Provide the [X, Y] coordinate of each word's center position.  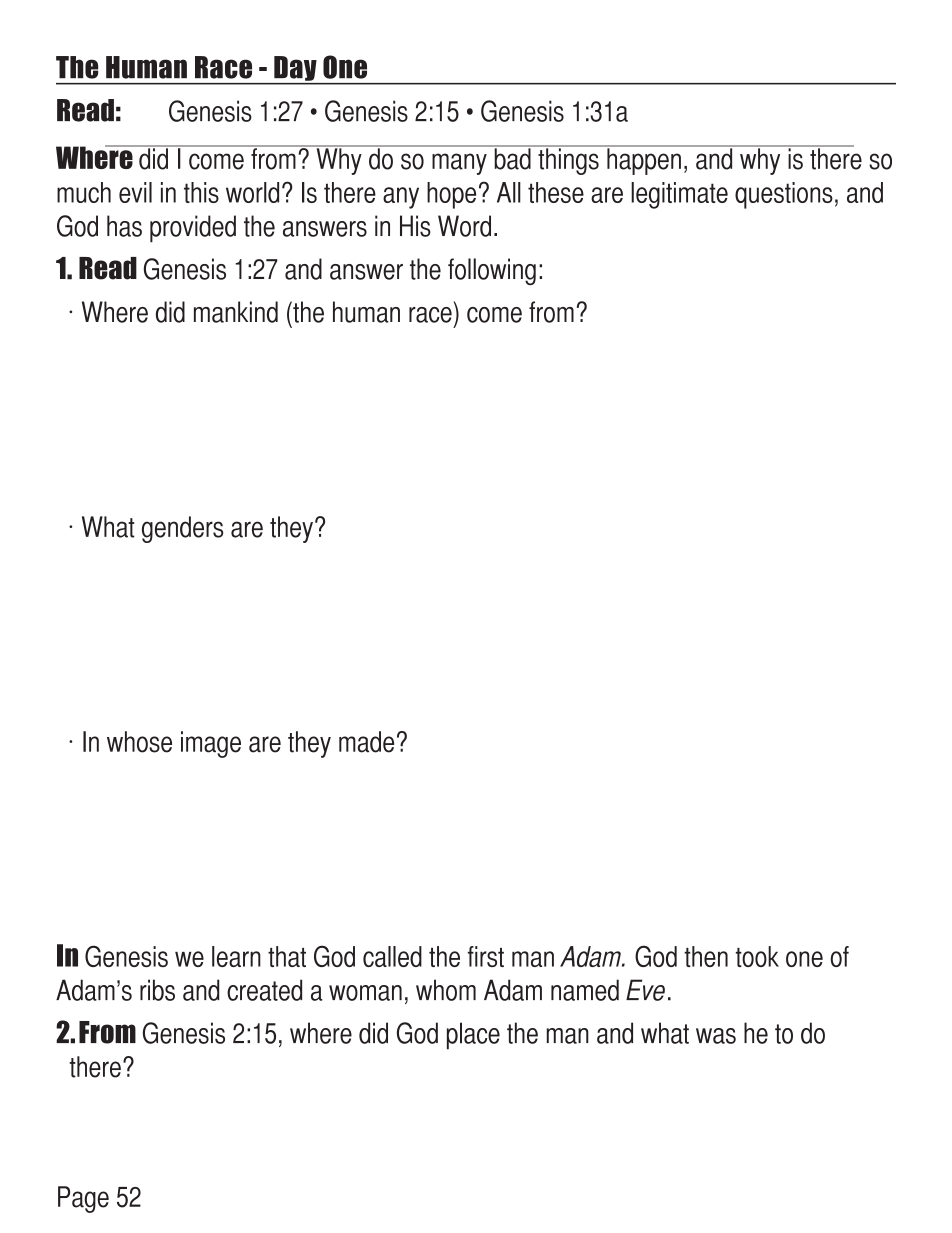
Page [83, 1199]
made [366, 742]
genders [182, 529]
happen [644, 160]
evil [135, 192]
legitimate [679, 195]
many [459, 164]
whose [139, 742]
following [492, 271]
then [706, 956]
